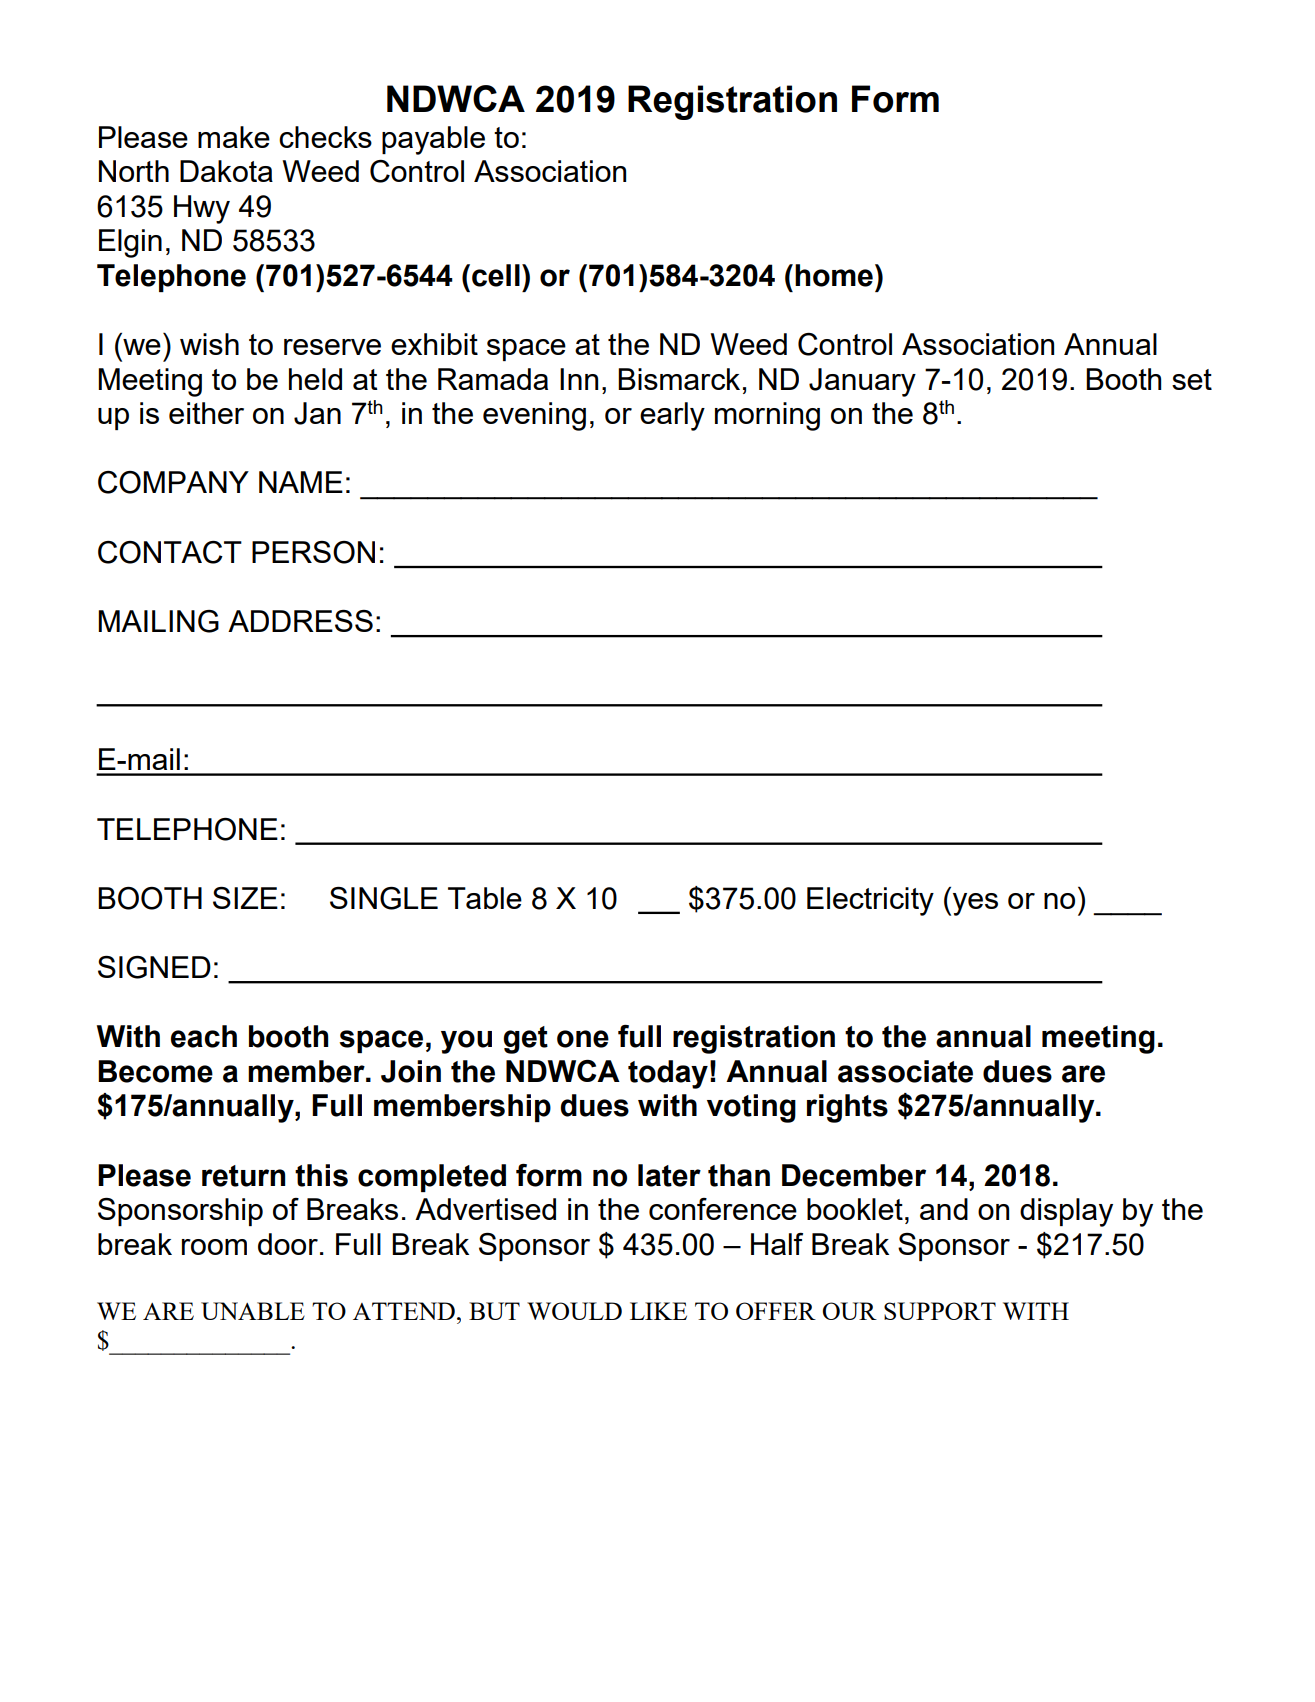 The width and height of the screenshot is (1315, 1702). Describe the element at coordinates (1066, 1212) in the screenshot. I see `display` at that location.
